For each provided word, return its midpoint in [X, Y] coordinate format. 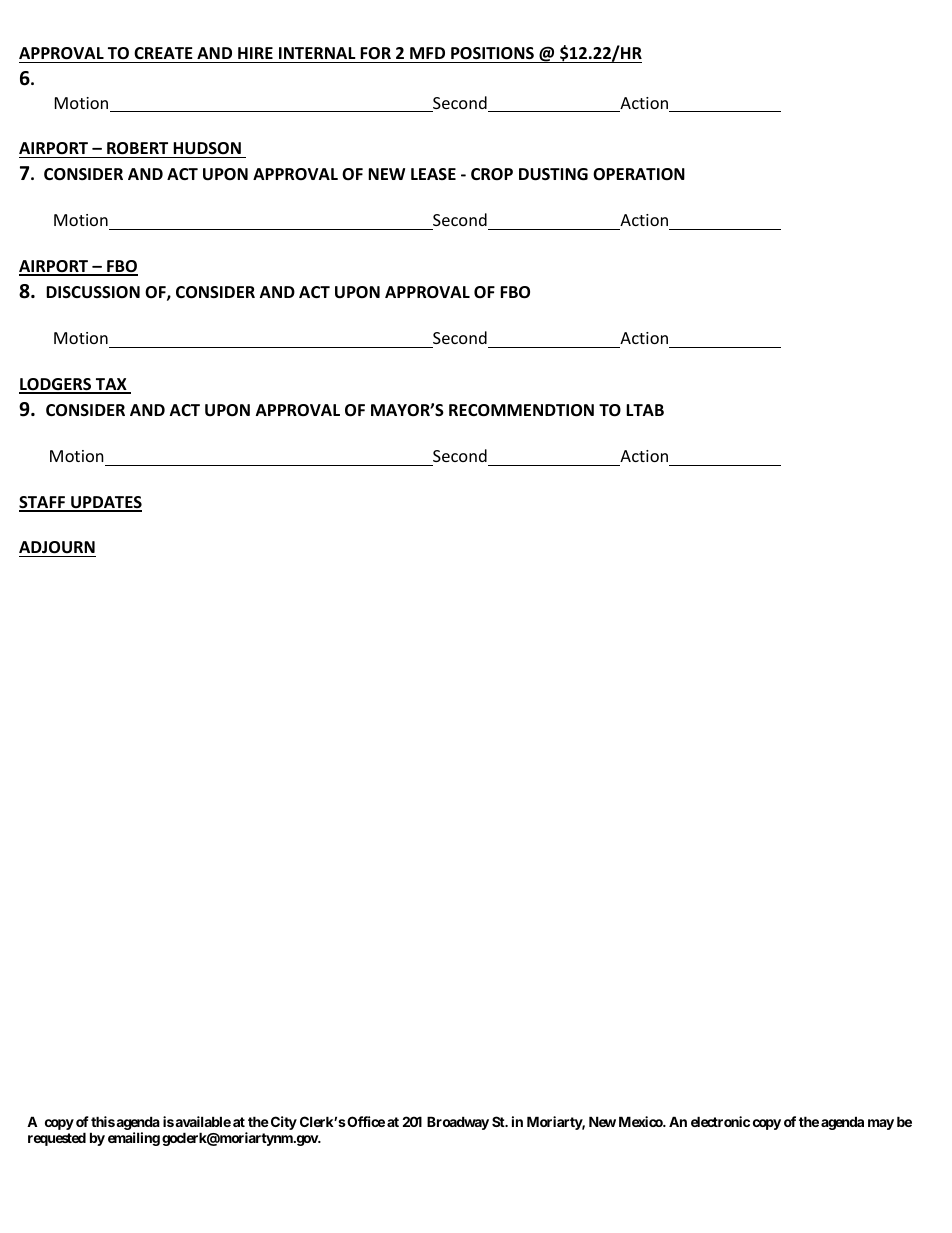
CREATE [163, 53]
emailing [134, 1139]
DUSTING [553, 174]
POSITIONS [492, 53]
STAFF [43, 503]
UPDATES [105, 503]
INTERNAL [317, 53]
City [282, 1123]
